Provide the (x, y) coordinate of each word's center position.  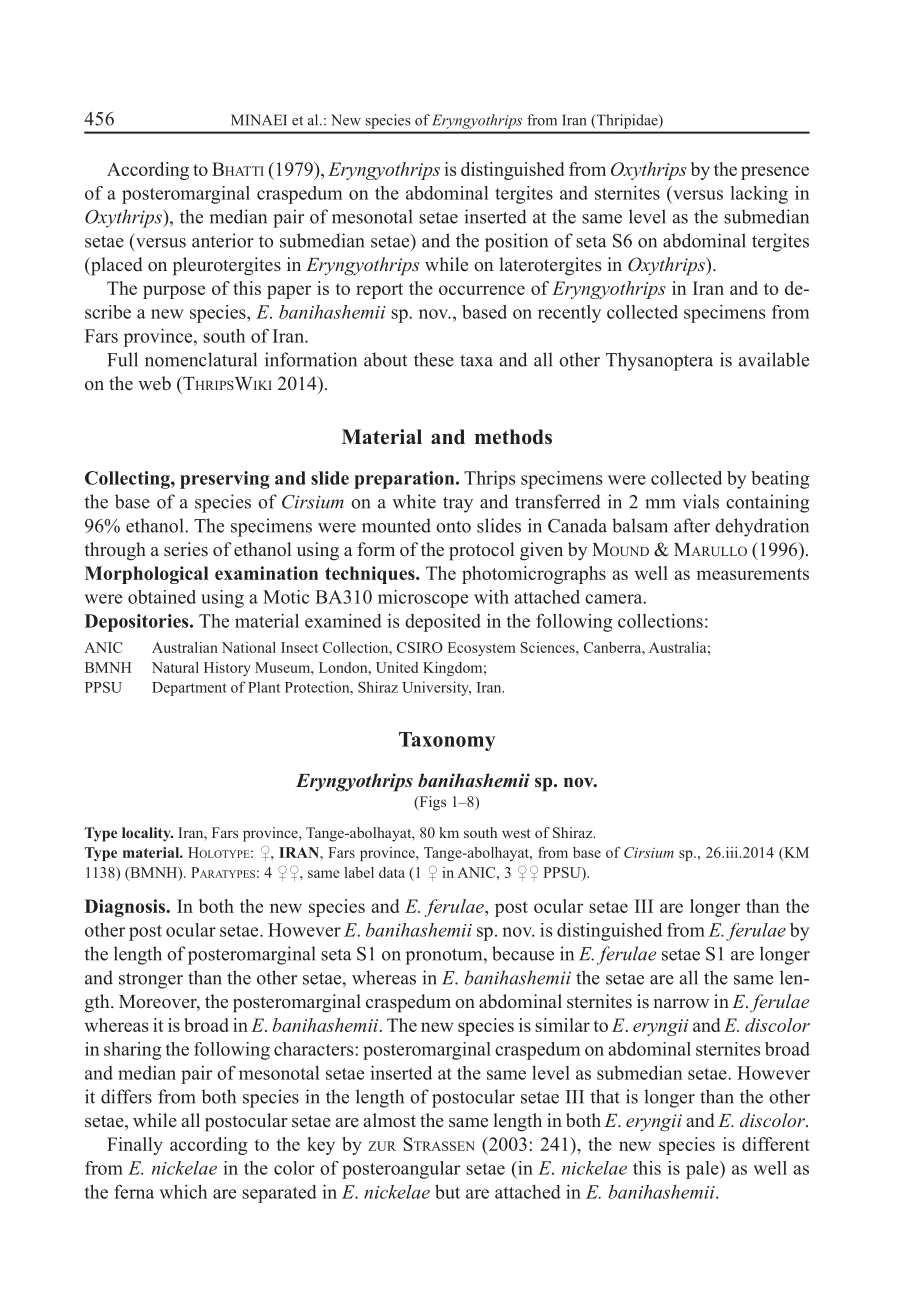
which (183, 1192)
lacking (759, 195)
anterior (223, 240)
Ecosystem (482, 649)
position (516, 242)
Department (189, 689)
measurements (753, 574)
